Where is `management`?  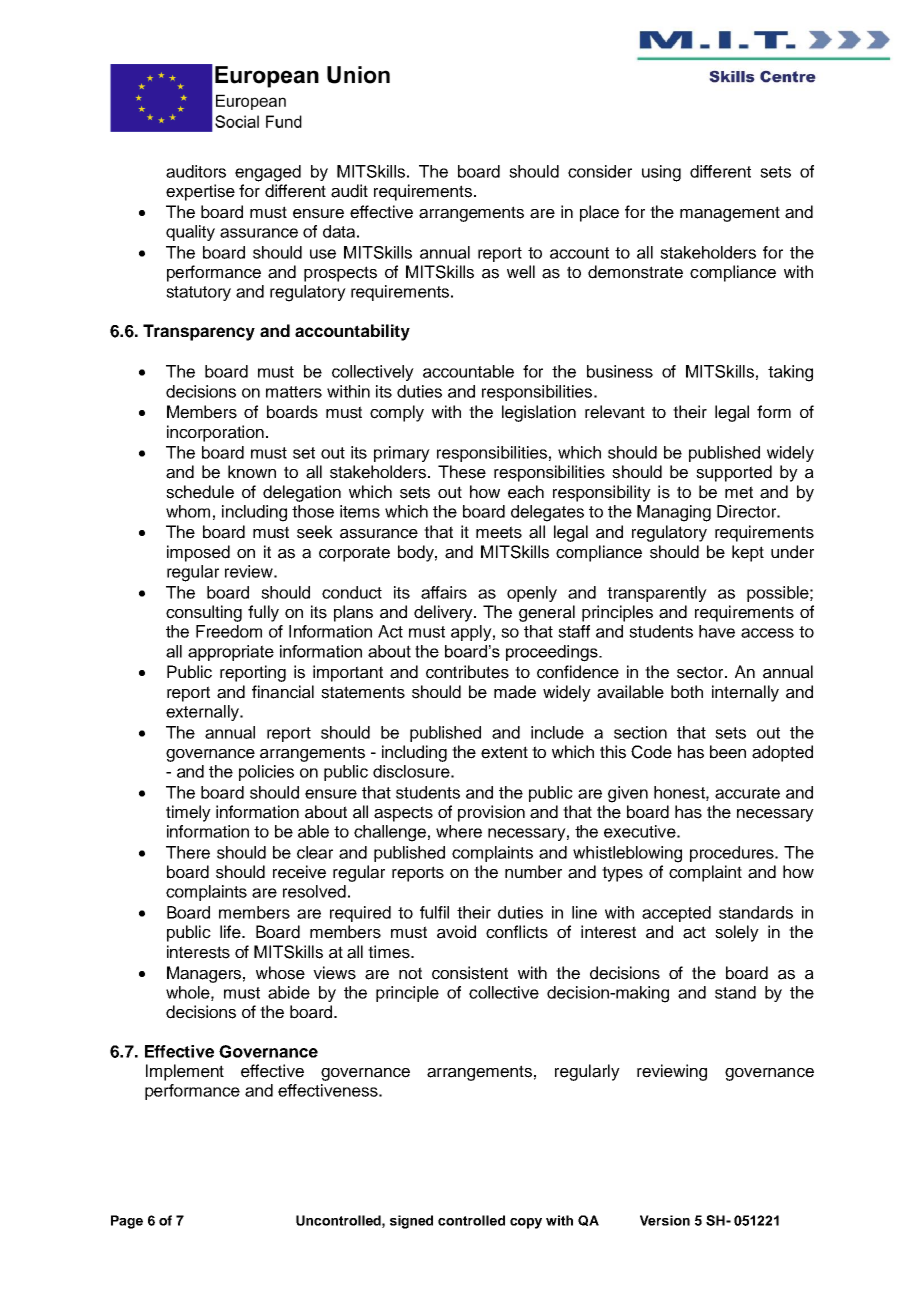 management is located at coordinates (730, 214).
